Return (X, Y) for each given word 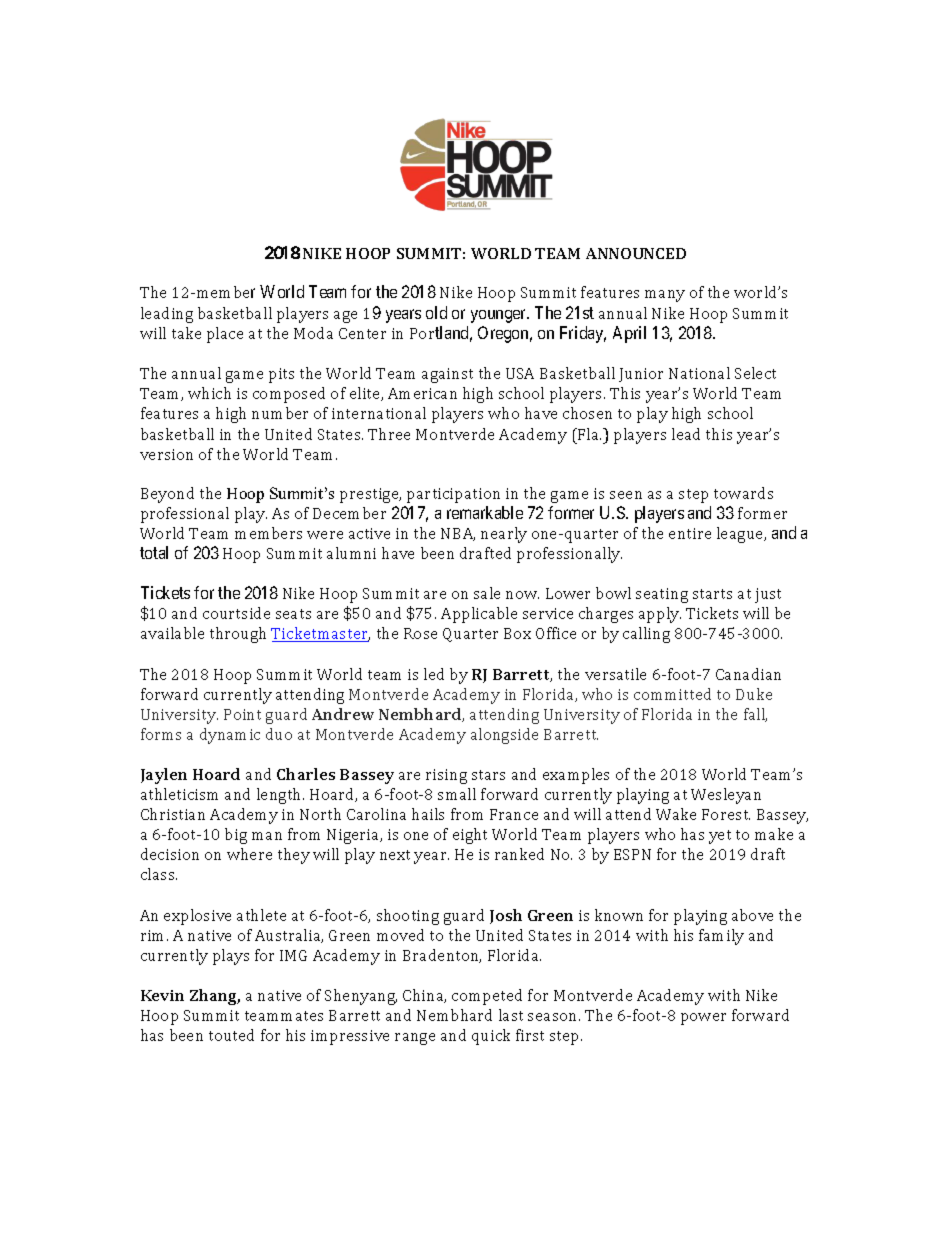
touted (231, 1035)
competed (487, 997)
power (703, 1019)
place (225, 335)
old (436, 312)
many (665, 296)
